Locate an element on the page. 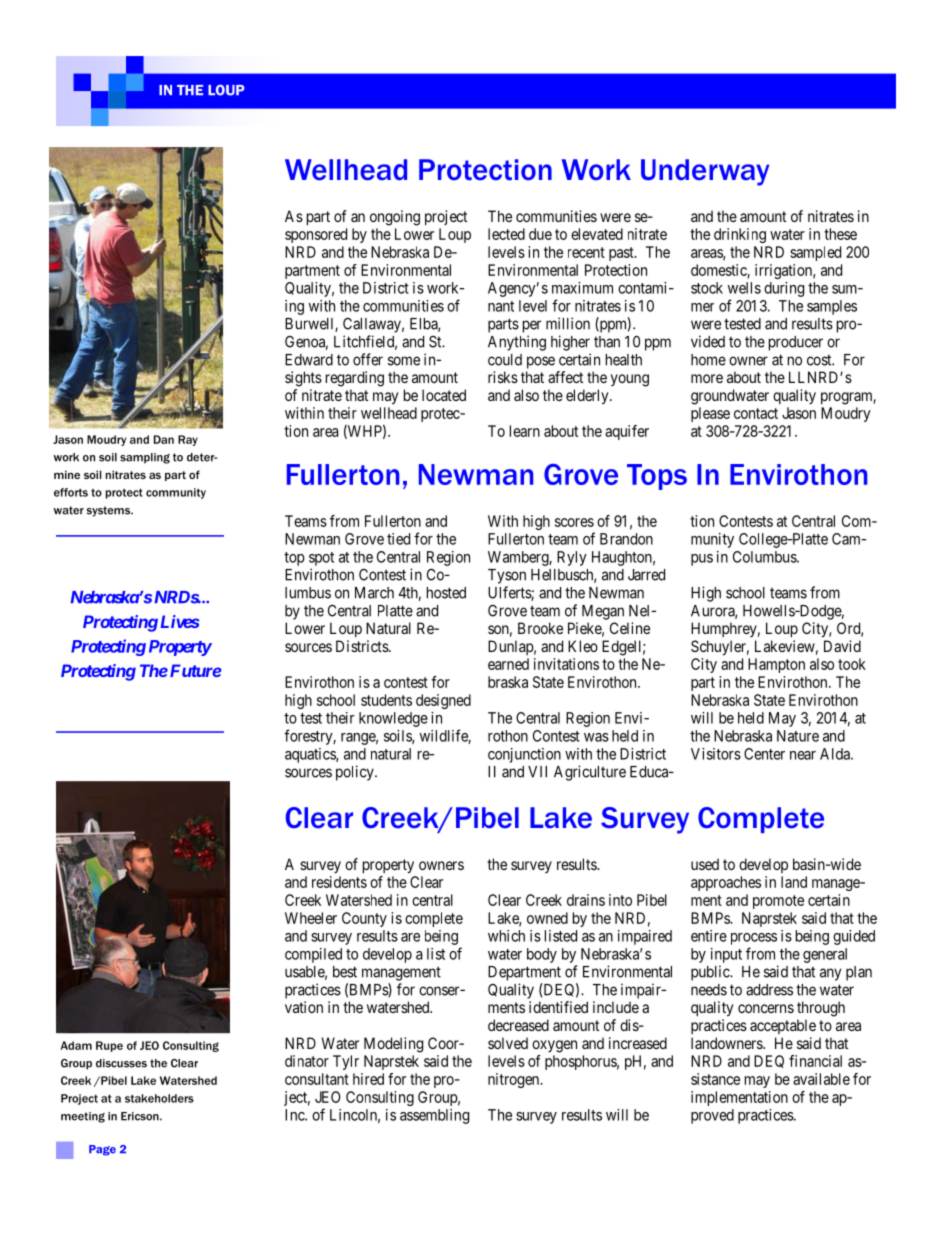 The height and width of the image is (1233, 952). drinking is located at coordinates (740, 235).
